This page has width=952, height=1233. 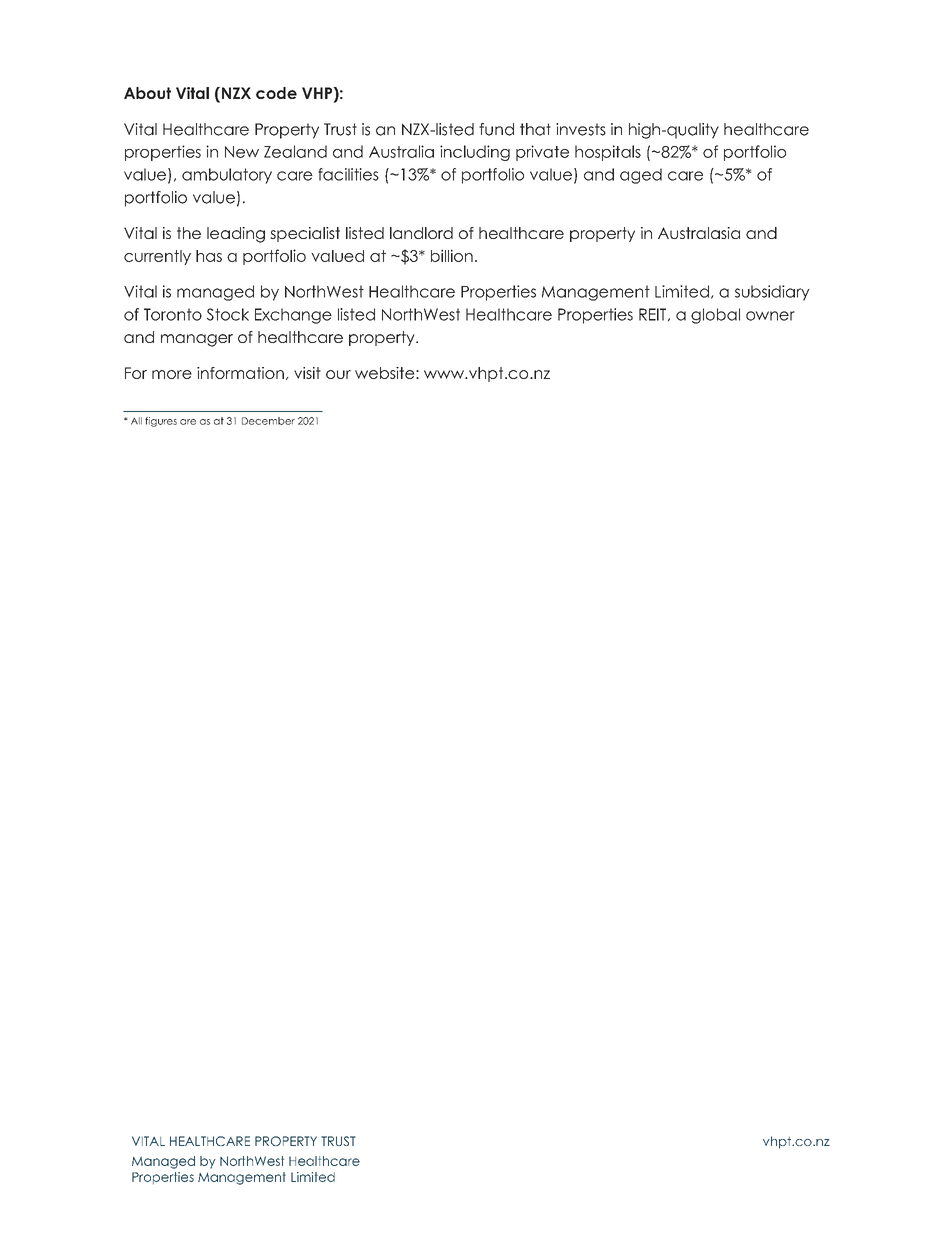 What do you see at coordinates (452, 255) in the page?
I see `billion` at bounding box center [452, 255].
